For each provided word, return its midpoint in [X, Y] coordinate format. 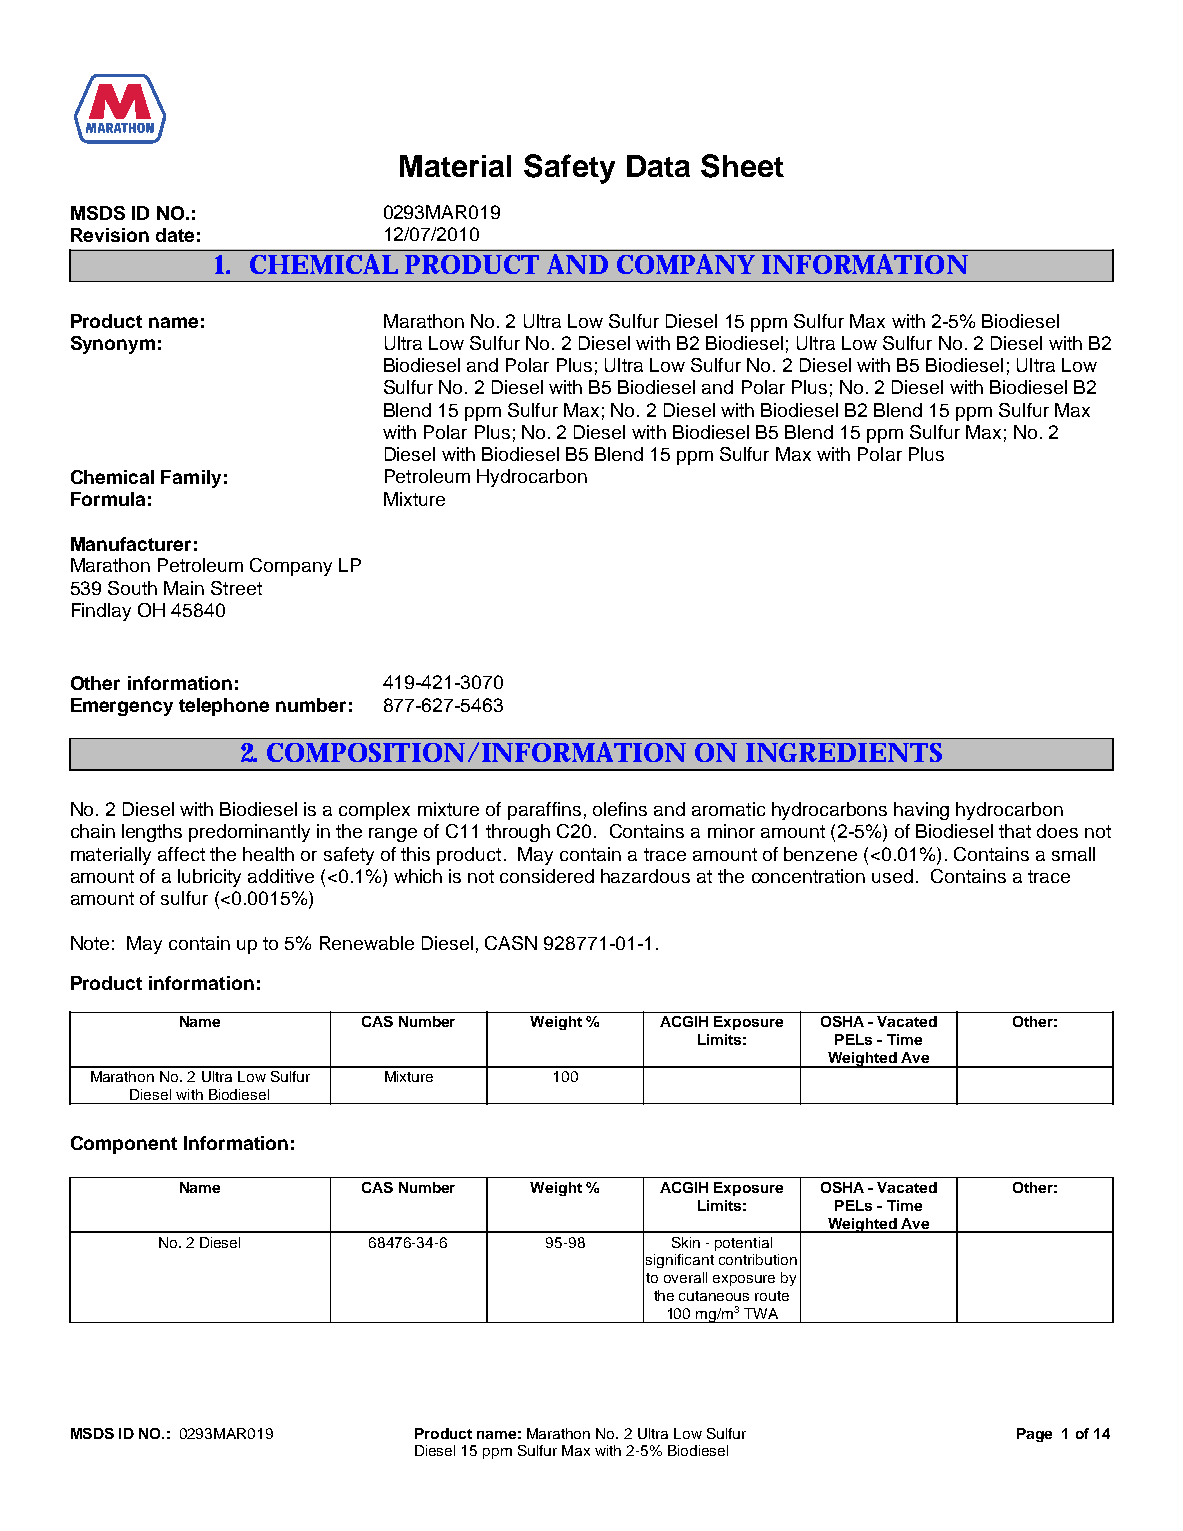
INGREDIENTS [844, 752]
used [892, 876]
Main [184, 588]
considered [547, 876]
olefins [620, 809]
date [175, 235]
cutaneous [714, 1296]
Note [90, 943]
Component [124, 1145]
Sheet [742, 166]
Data [658, 166]
